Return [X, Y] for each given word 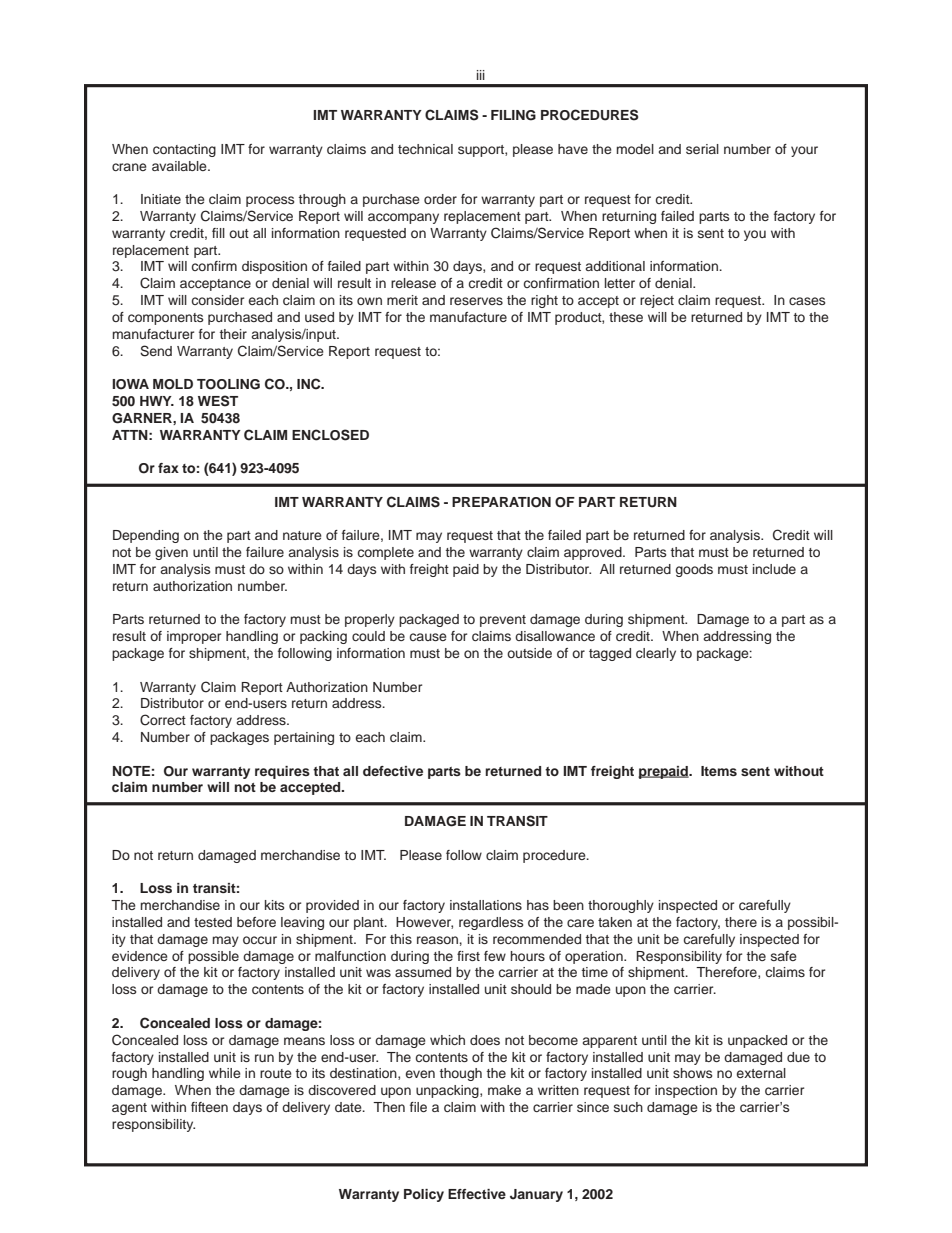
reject [657, 301]
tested [213, 922]
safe [784, 956]
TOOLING [228, 384]
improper [194, 637]
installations [486, 905]
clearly [656, 654]
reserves [476, 301]
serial [702, 149]
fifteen [209, 1107]
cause [428, 637]
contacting [184, 150]
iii [481, 75]
